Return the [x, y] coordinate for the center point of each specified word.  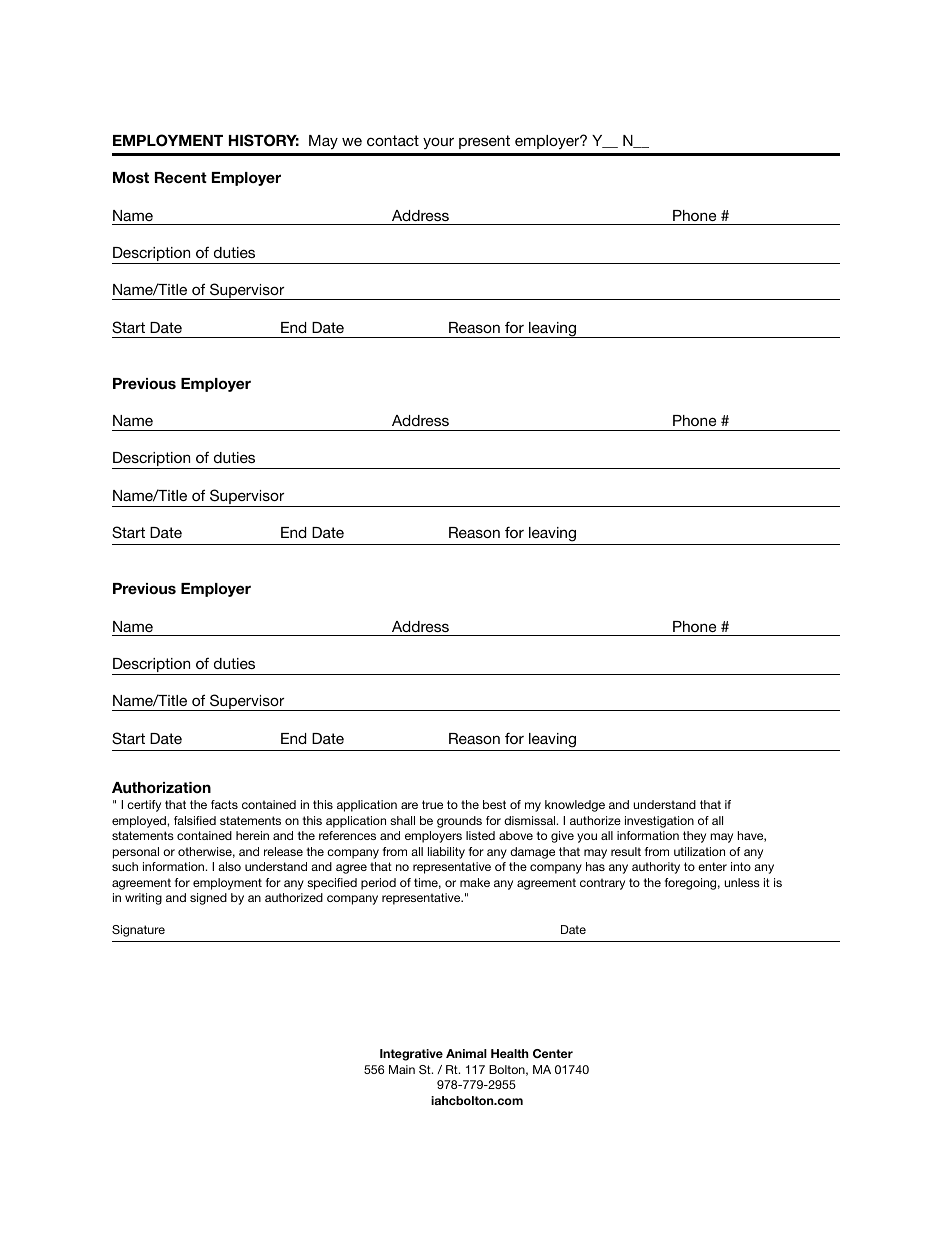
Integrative [411, 1055]
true [432, 804]
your [438, 143]
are [409, 805]
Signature [138, 931]
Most [131, 177]
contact [393, 140]
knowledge [575, 806]
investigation [659, 822]
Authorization [161, 787]
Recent [181, 177]
